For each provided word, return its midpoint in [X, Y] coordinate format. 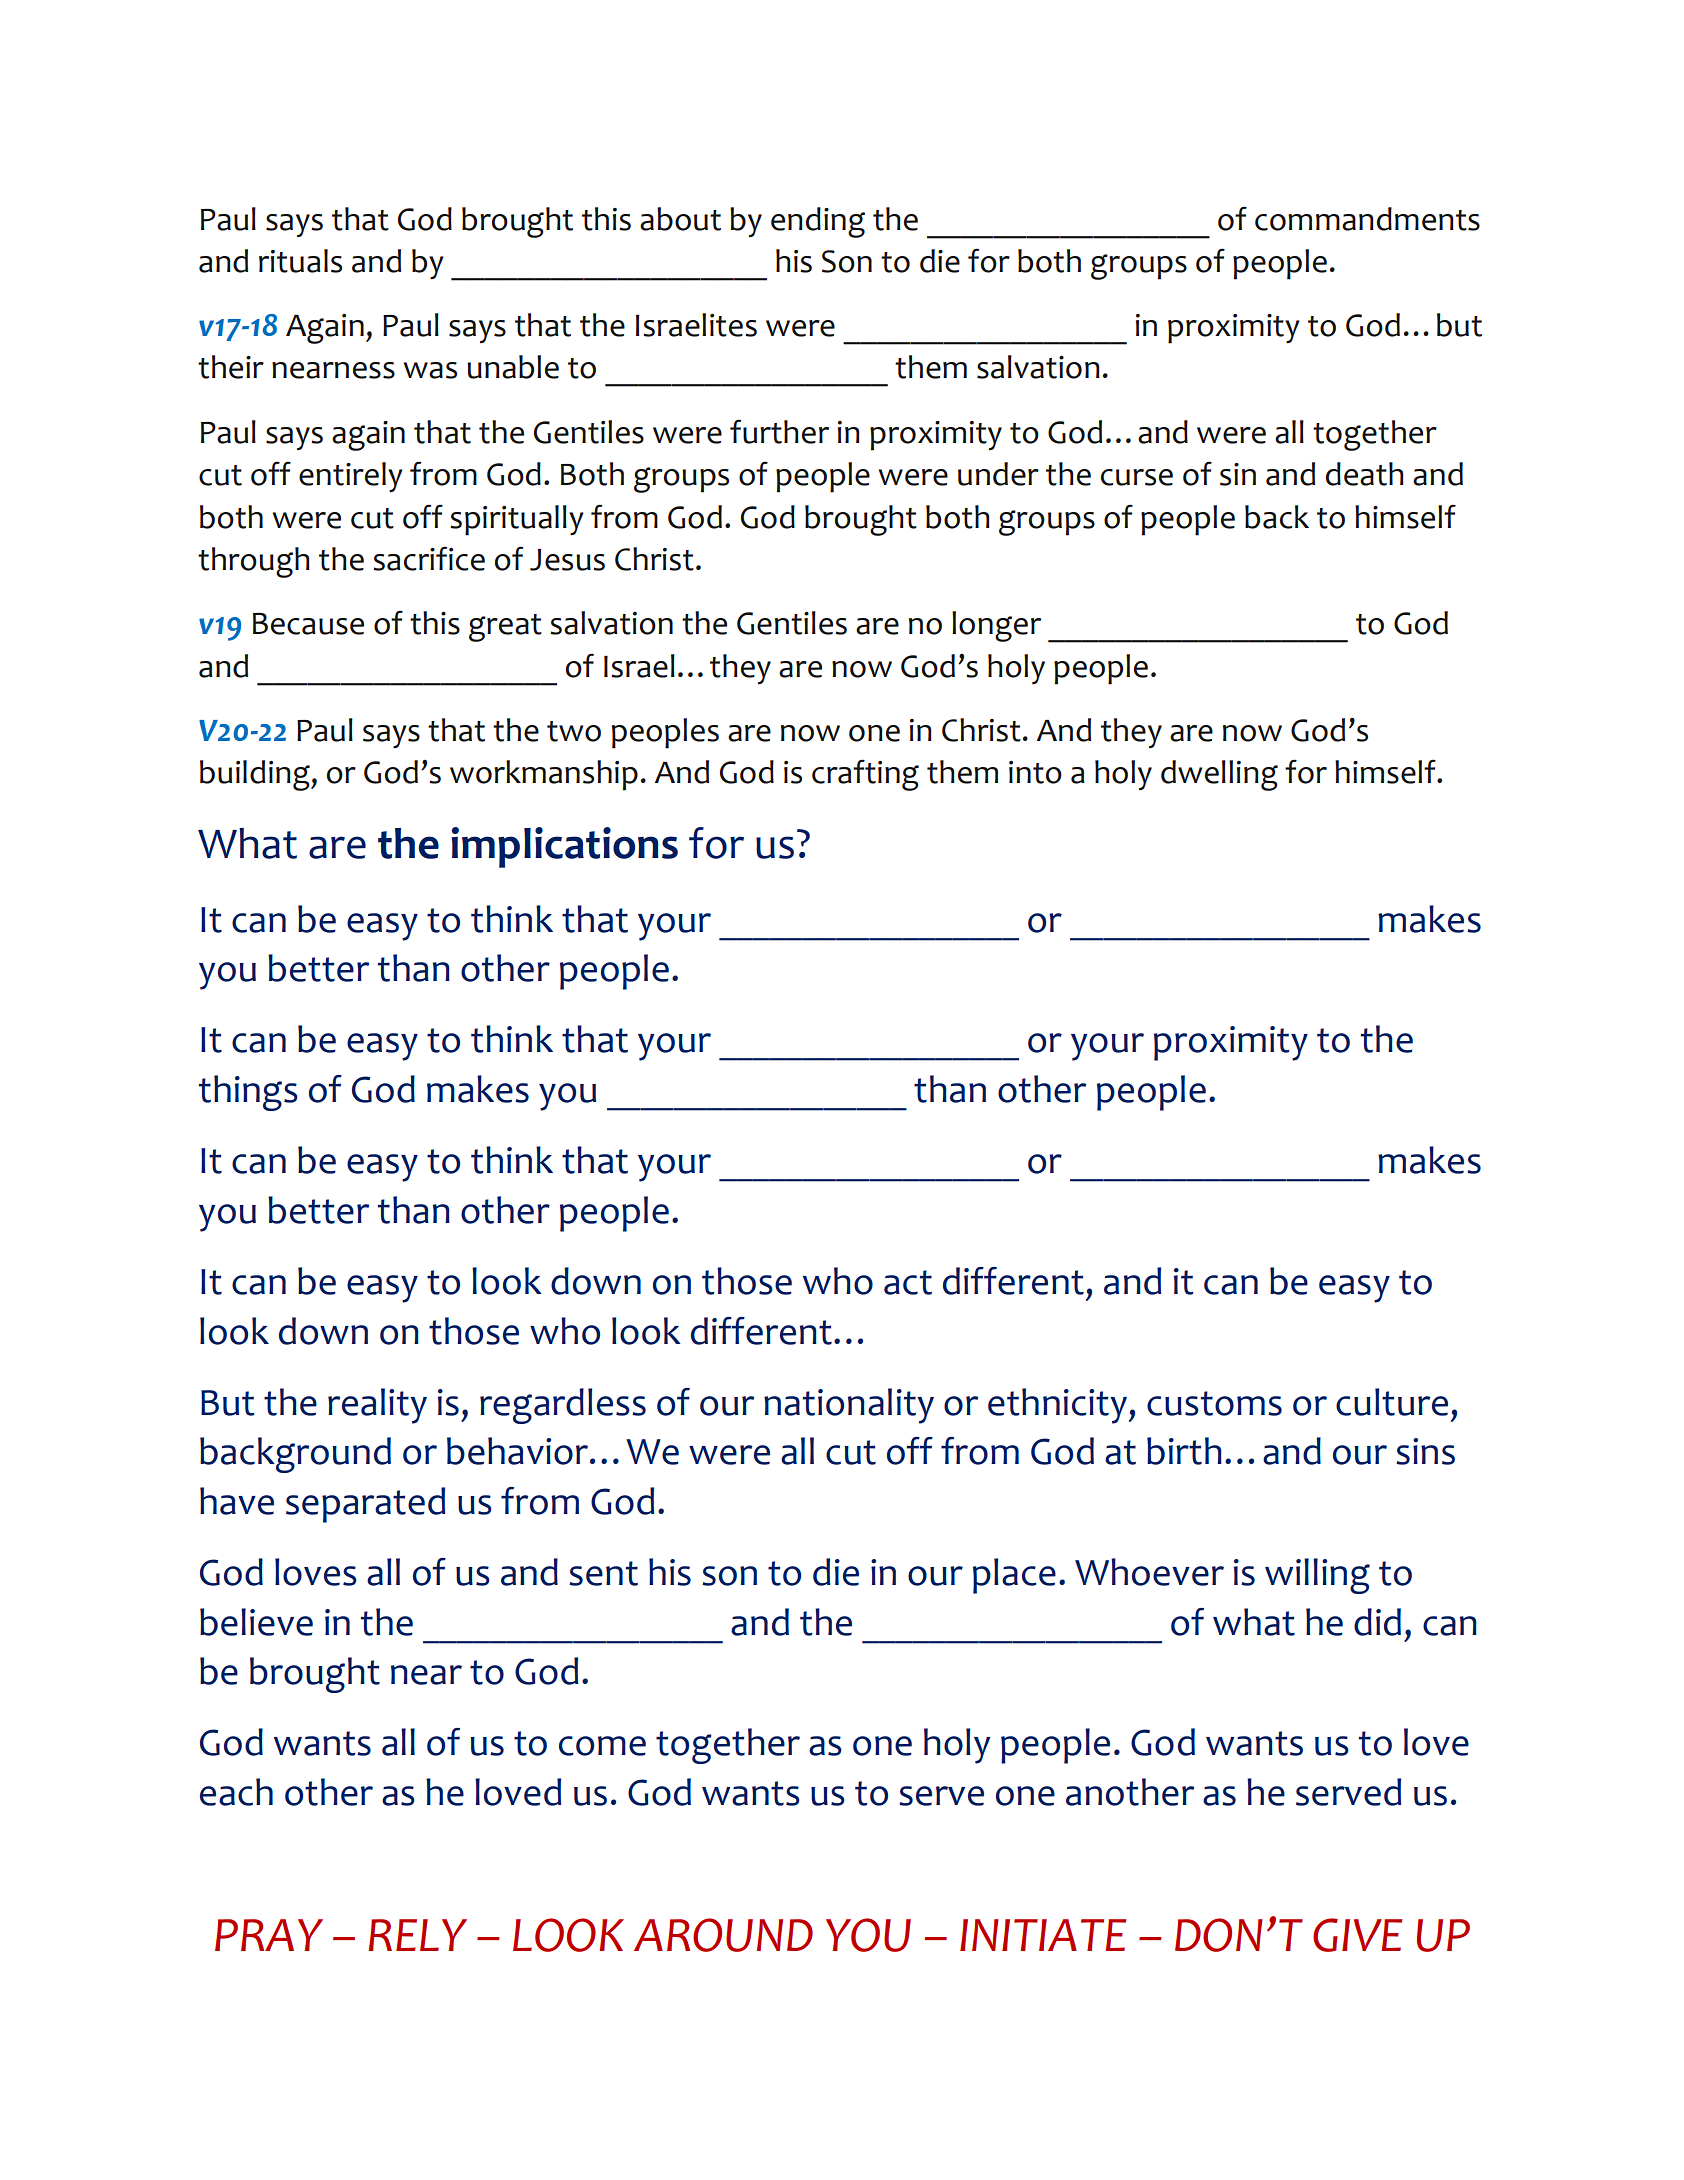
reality [377, 1406]
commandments [1367, 219]
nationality [849, 1406]
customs [1214, 1403]
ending [818, 222]
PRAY [269, 1935]
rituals [300, 261]
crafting [865, 775]
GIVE [1357, 1935]
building [256, 775]
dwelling [1219, 775]
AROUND [723, 1935]
